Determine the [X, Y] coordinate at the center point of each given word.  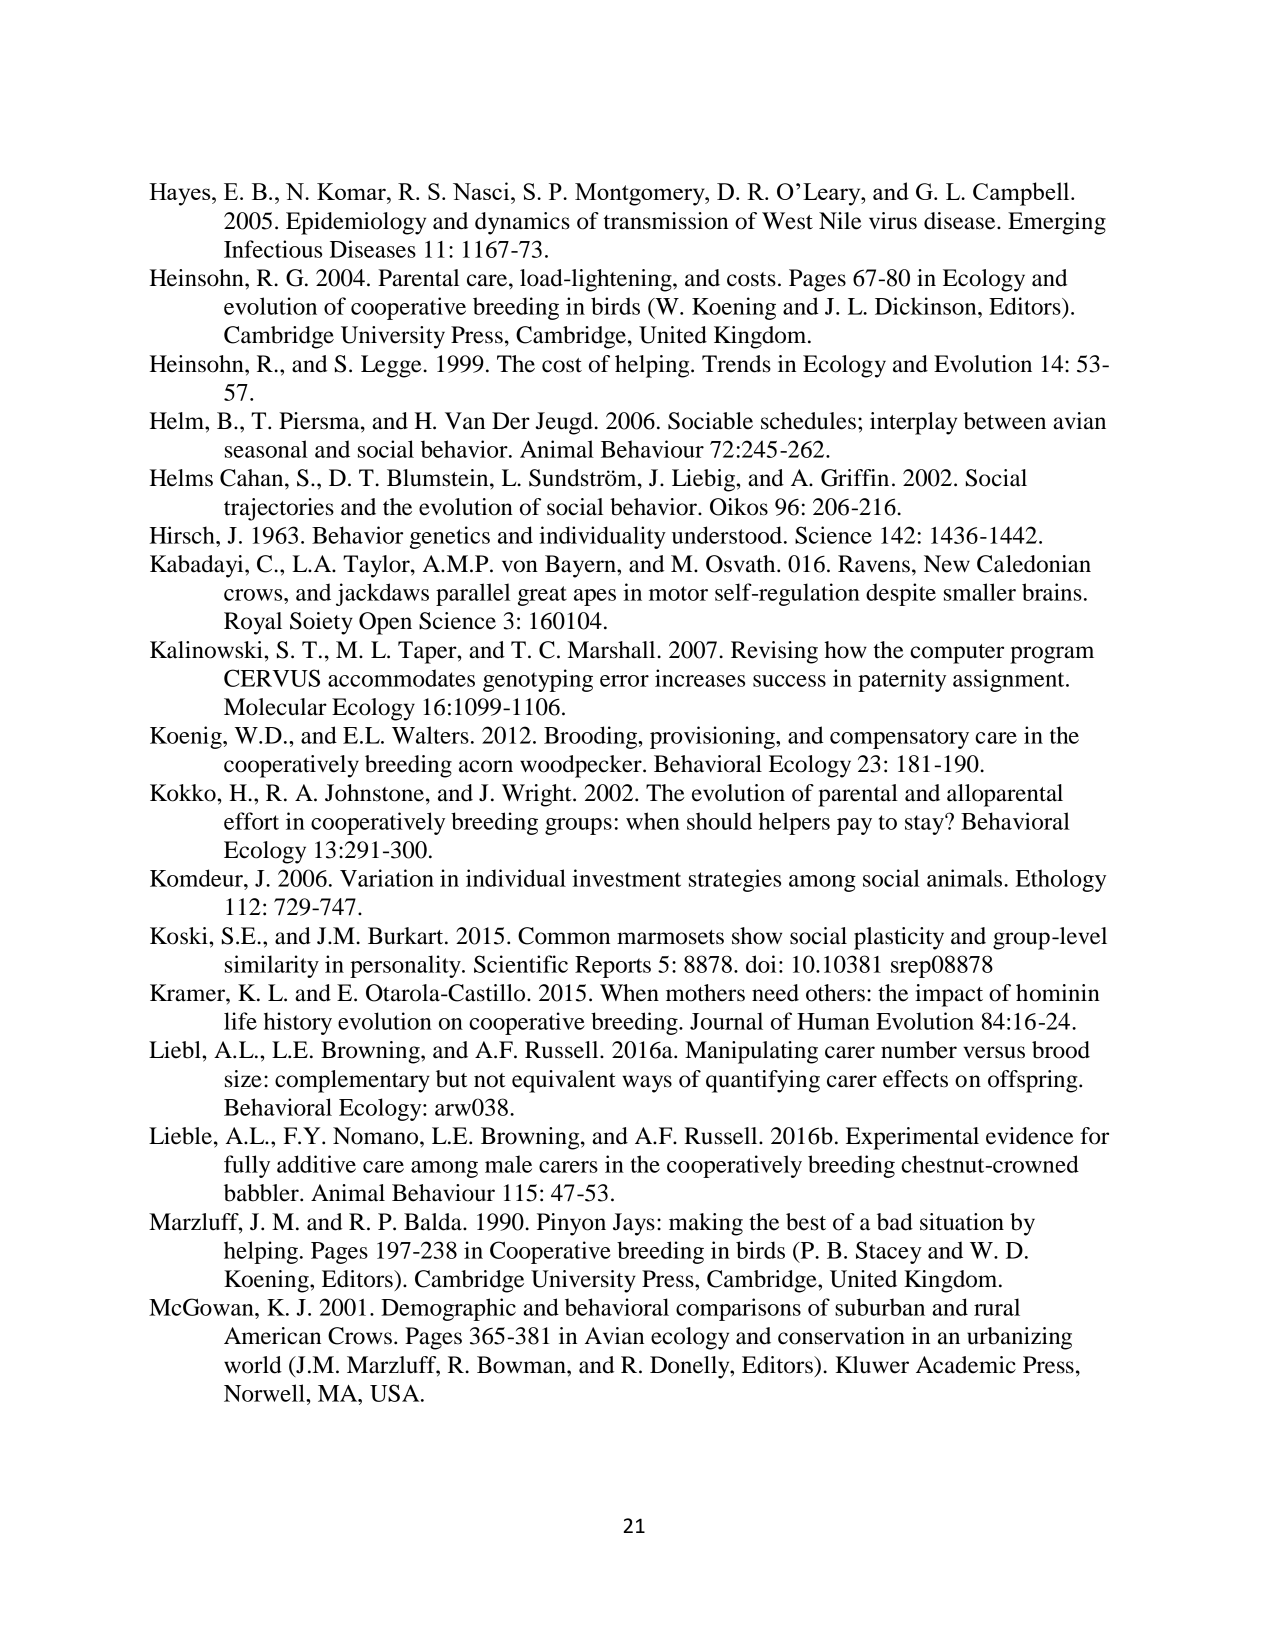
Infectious [273, 249]
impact [949, 995]
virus [893, 221]
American [272, 1336]
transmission [666, 221]
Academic [966, 1365]
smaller [980, 592]
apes [595, 597]
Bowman [522, 1365]
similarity [272, 966]
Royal [253, 623]
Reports [613, 967]
